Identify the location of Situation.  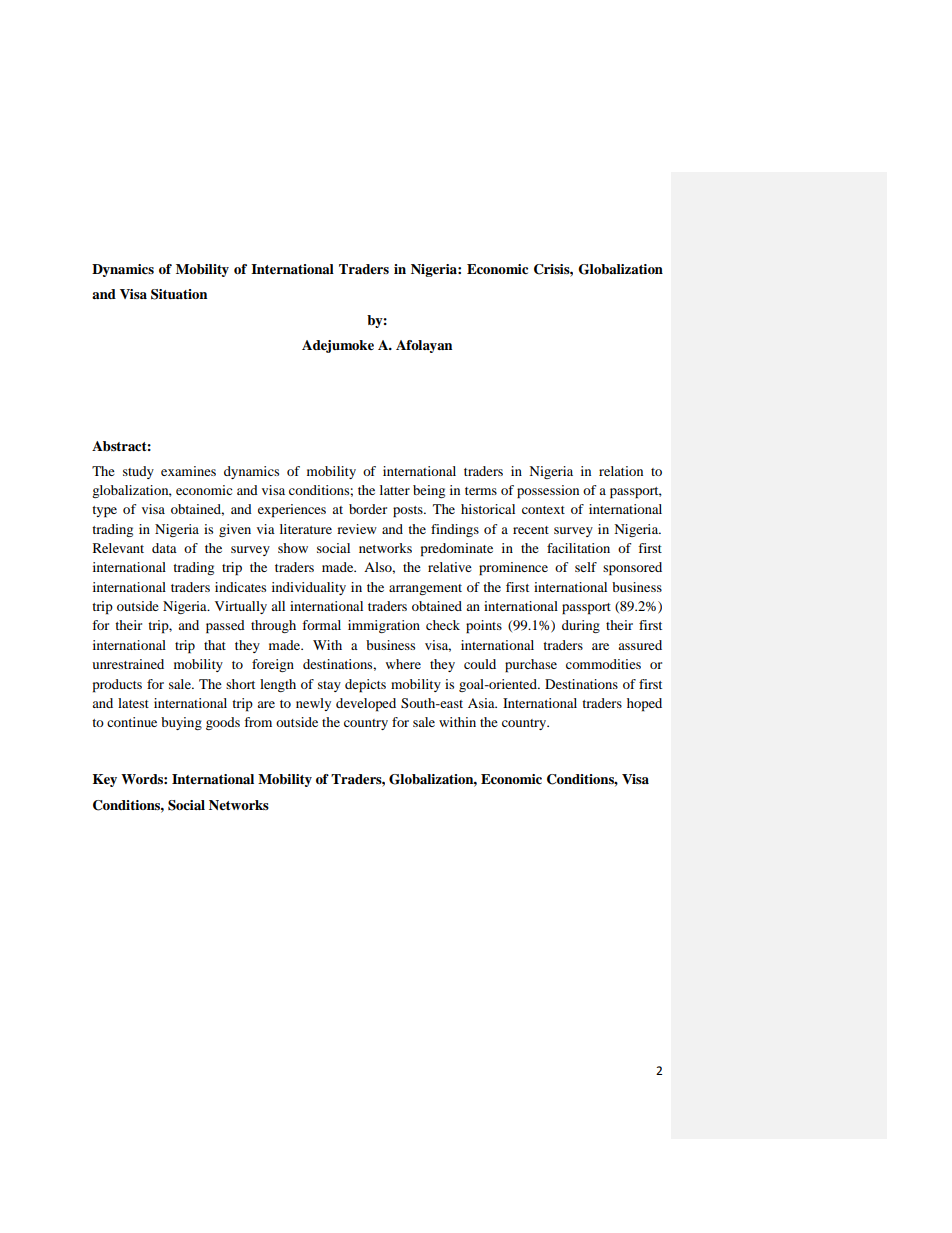
(179, 294).
